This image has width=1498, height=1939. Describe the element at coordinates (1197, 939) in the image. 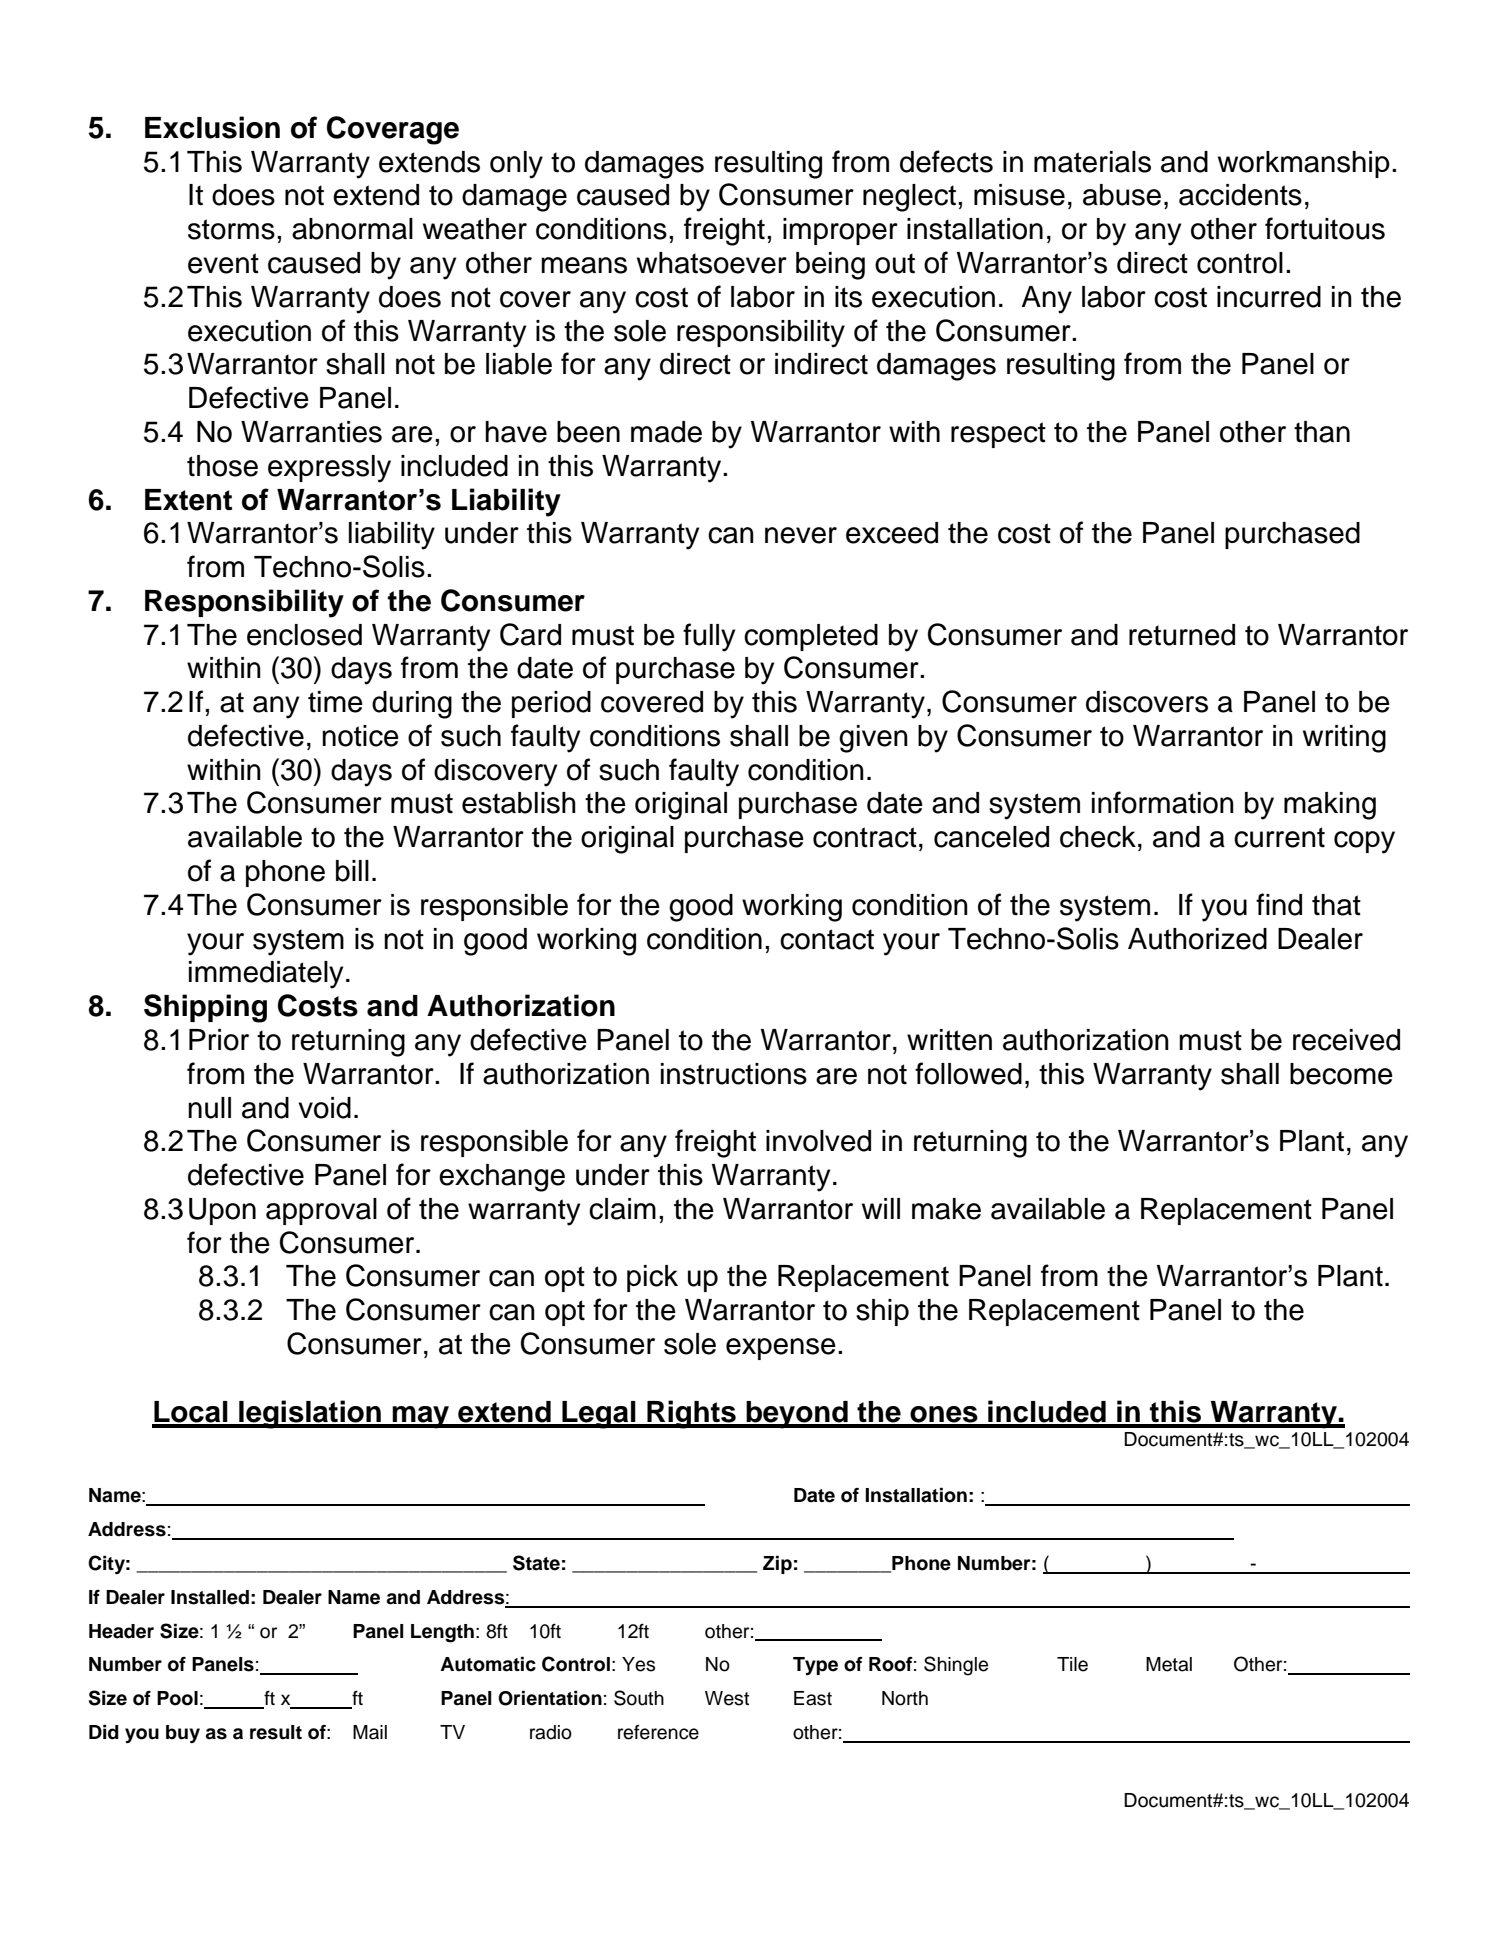

I see `Authorized` at that location.
